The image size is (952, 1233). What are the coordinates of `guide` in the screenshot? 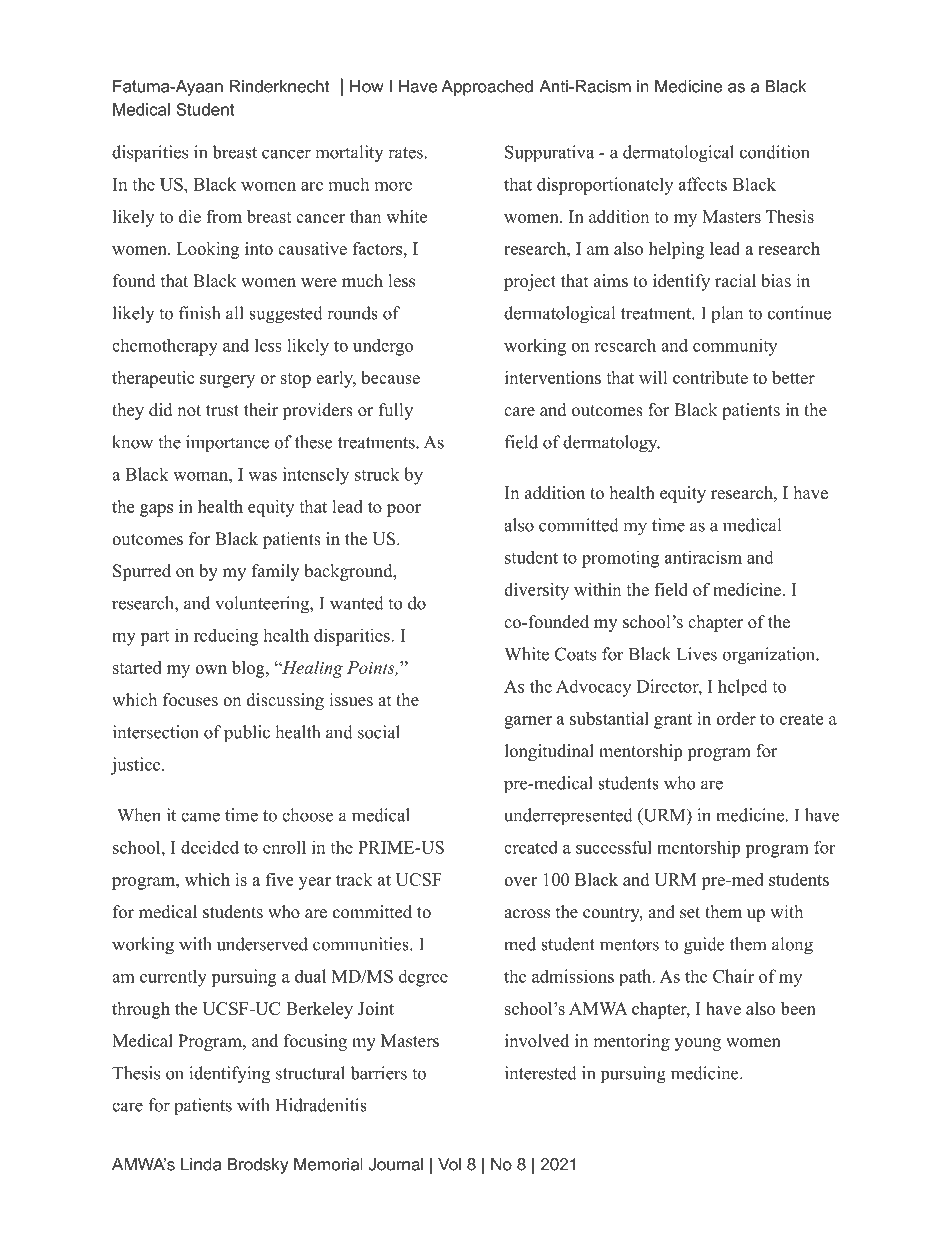 It's located at (704, 946).
